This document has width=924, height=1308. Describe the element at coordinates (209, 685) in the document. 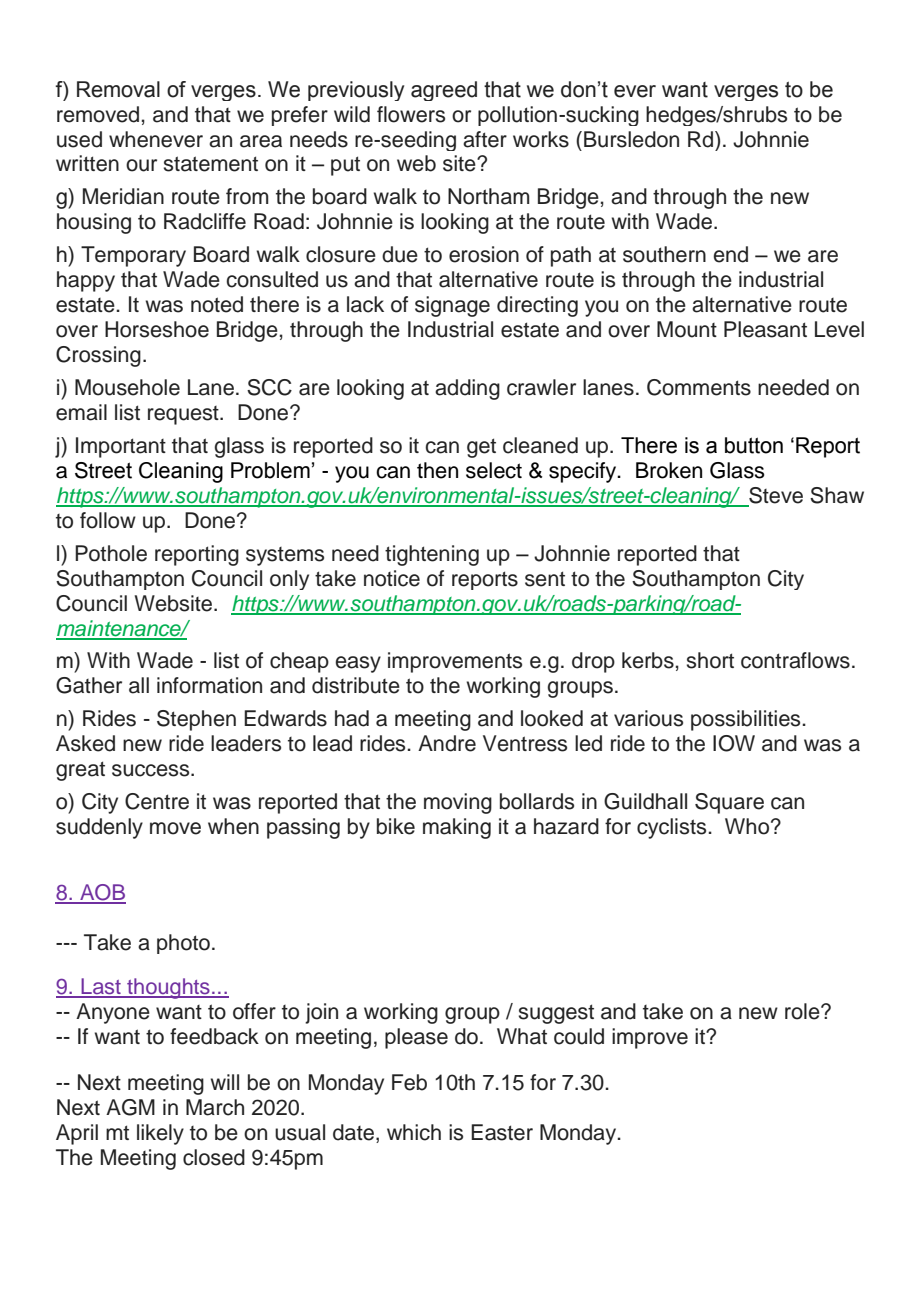

I see `information` at that location.
